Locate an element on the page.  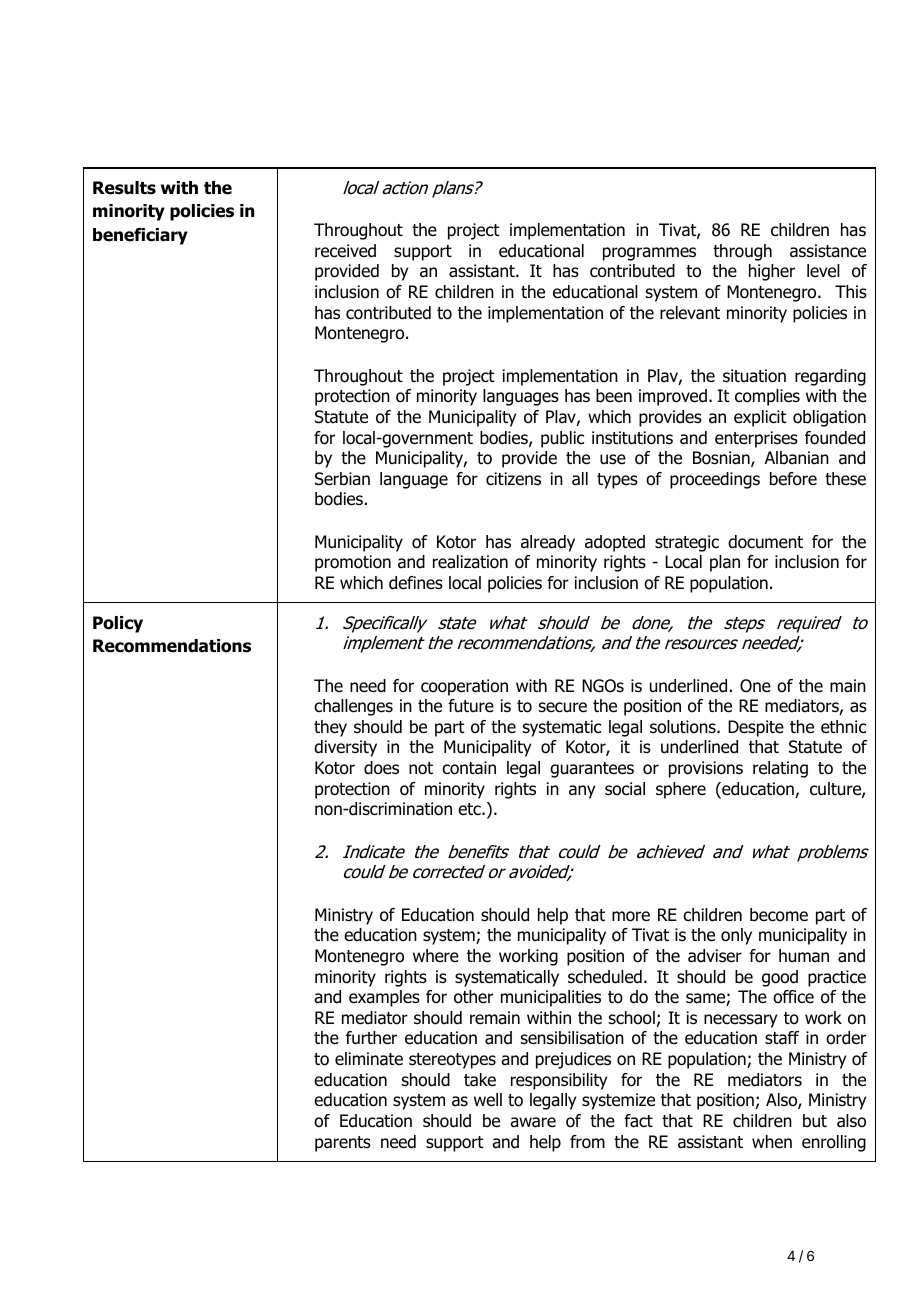
diversity is located at coordinates (345, 748).
